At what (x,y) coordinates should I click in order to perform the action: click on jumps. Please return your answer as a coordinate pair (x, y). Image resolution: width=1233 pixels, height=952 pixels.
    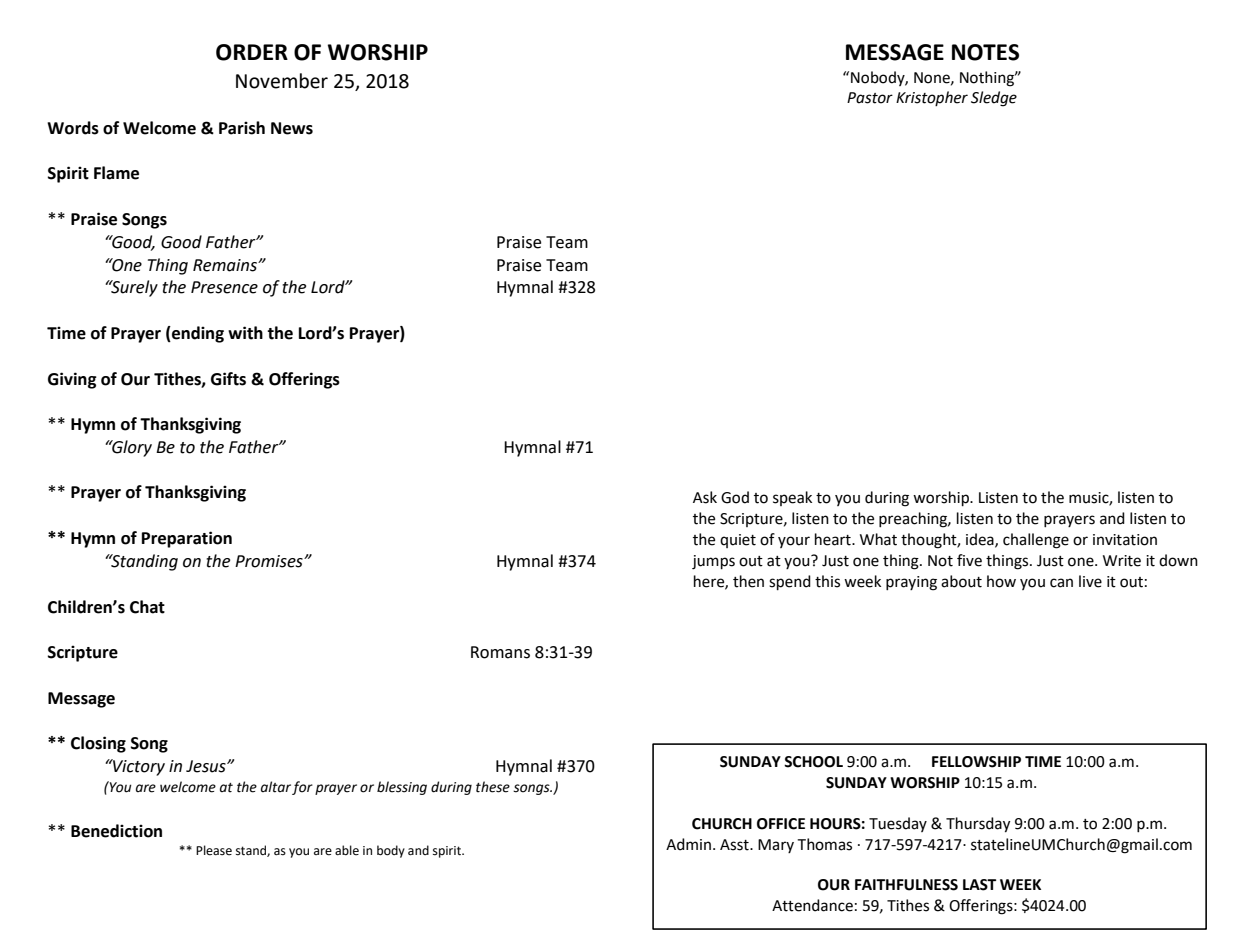
    Looking at the image, I should click on (713, 562).
